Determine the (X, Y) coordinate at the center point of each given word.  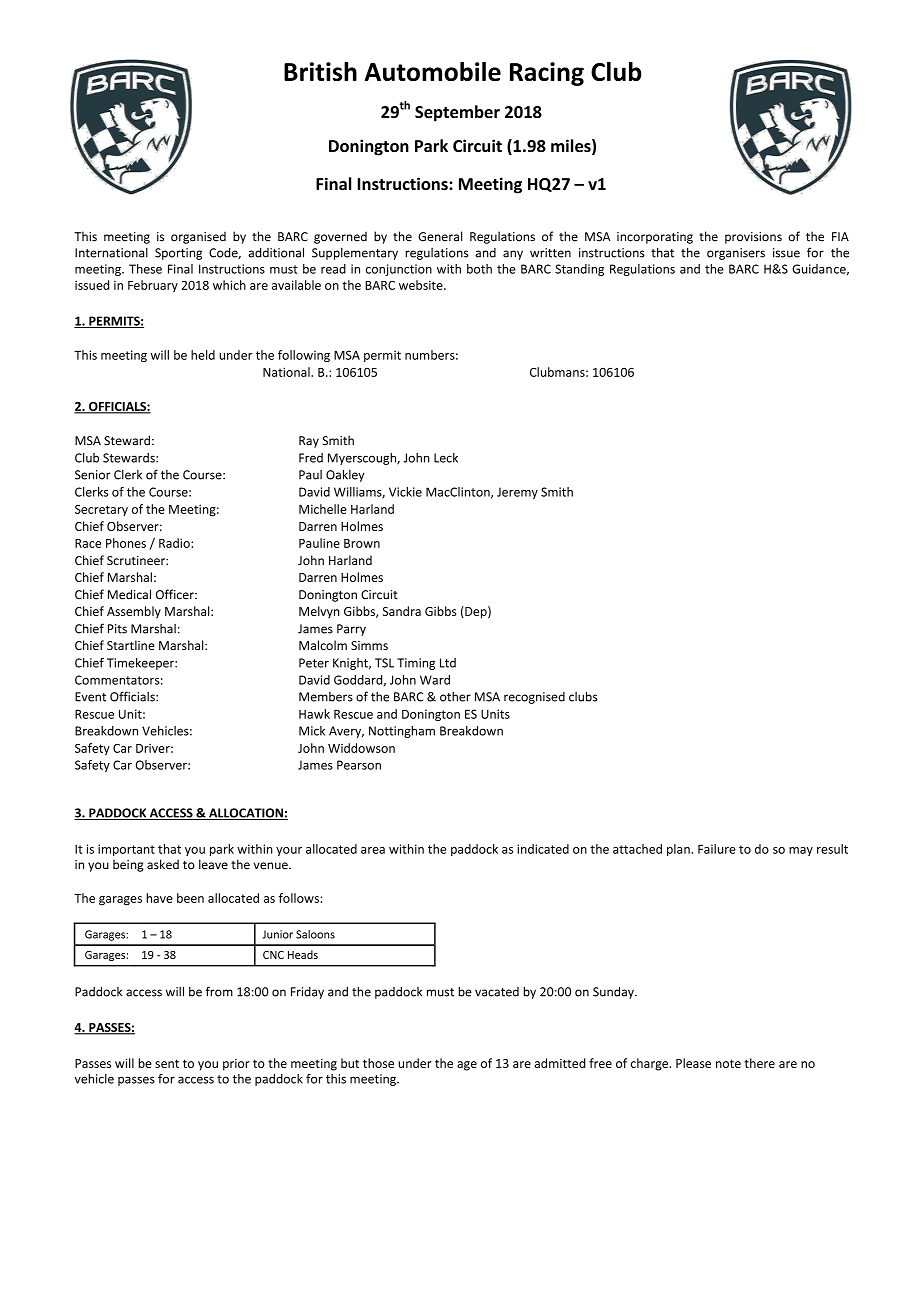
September (457, 113)
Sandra (402, 611)
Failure (717, 849)
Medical (129, 594)
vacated (497, 992)
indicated (543, 849)
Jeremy (517, 493)
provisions (753, 238)
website (422, 285)
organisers (736, 254)
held (203, 355)
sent (167, 1063)
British (320, 71)
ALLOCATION (246, 814)
